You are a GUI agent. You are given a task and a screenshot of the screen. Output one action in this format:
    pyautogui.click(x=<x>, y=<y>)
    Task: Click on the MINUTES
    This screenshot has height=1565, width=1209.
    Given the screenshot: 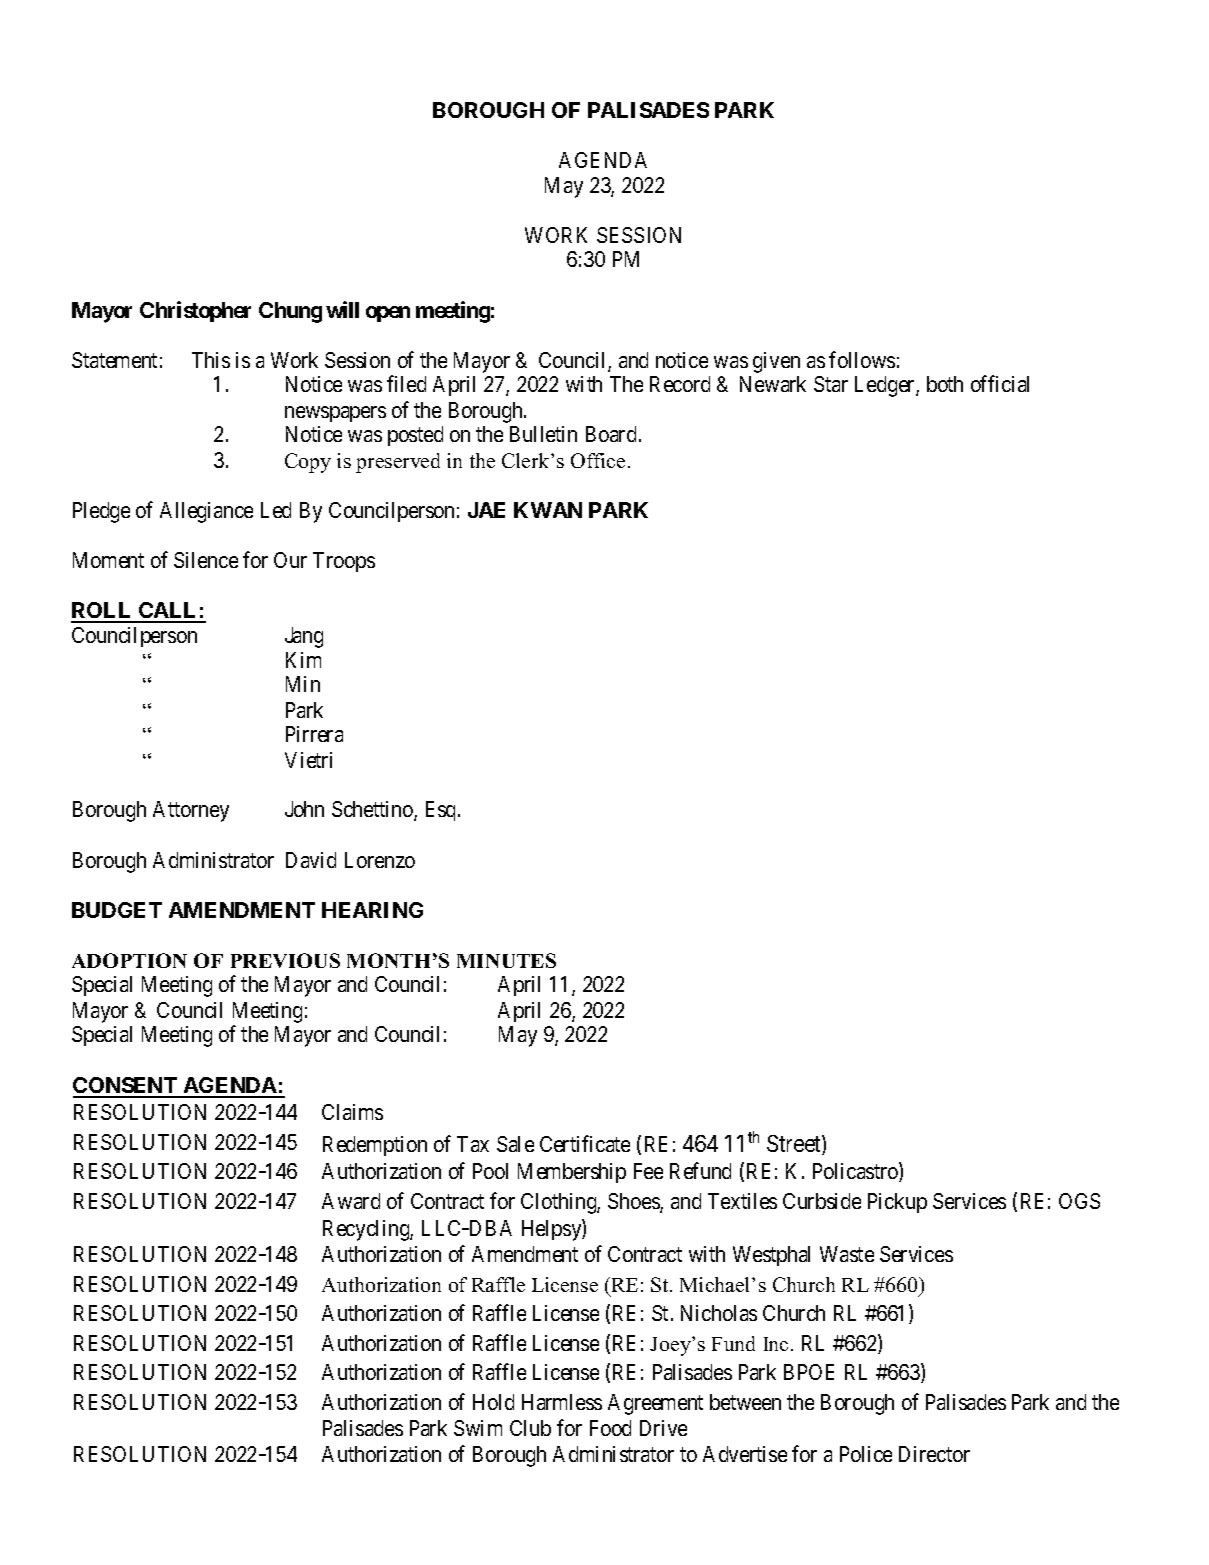 What is the action you would take?
    pyautogui.click(x=506, y=960)
